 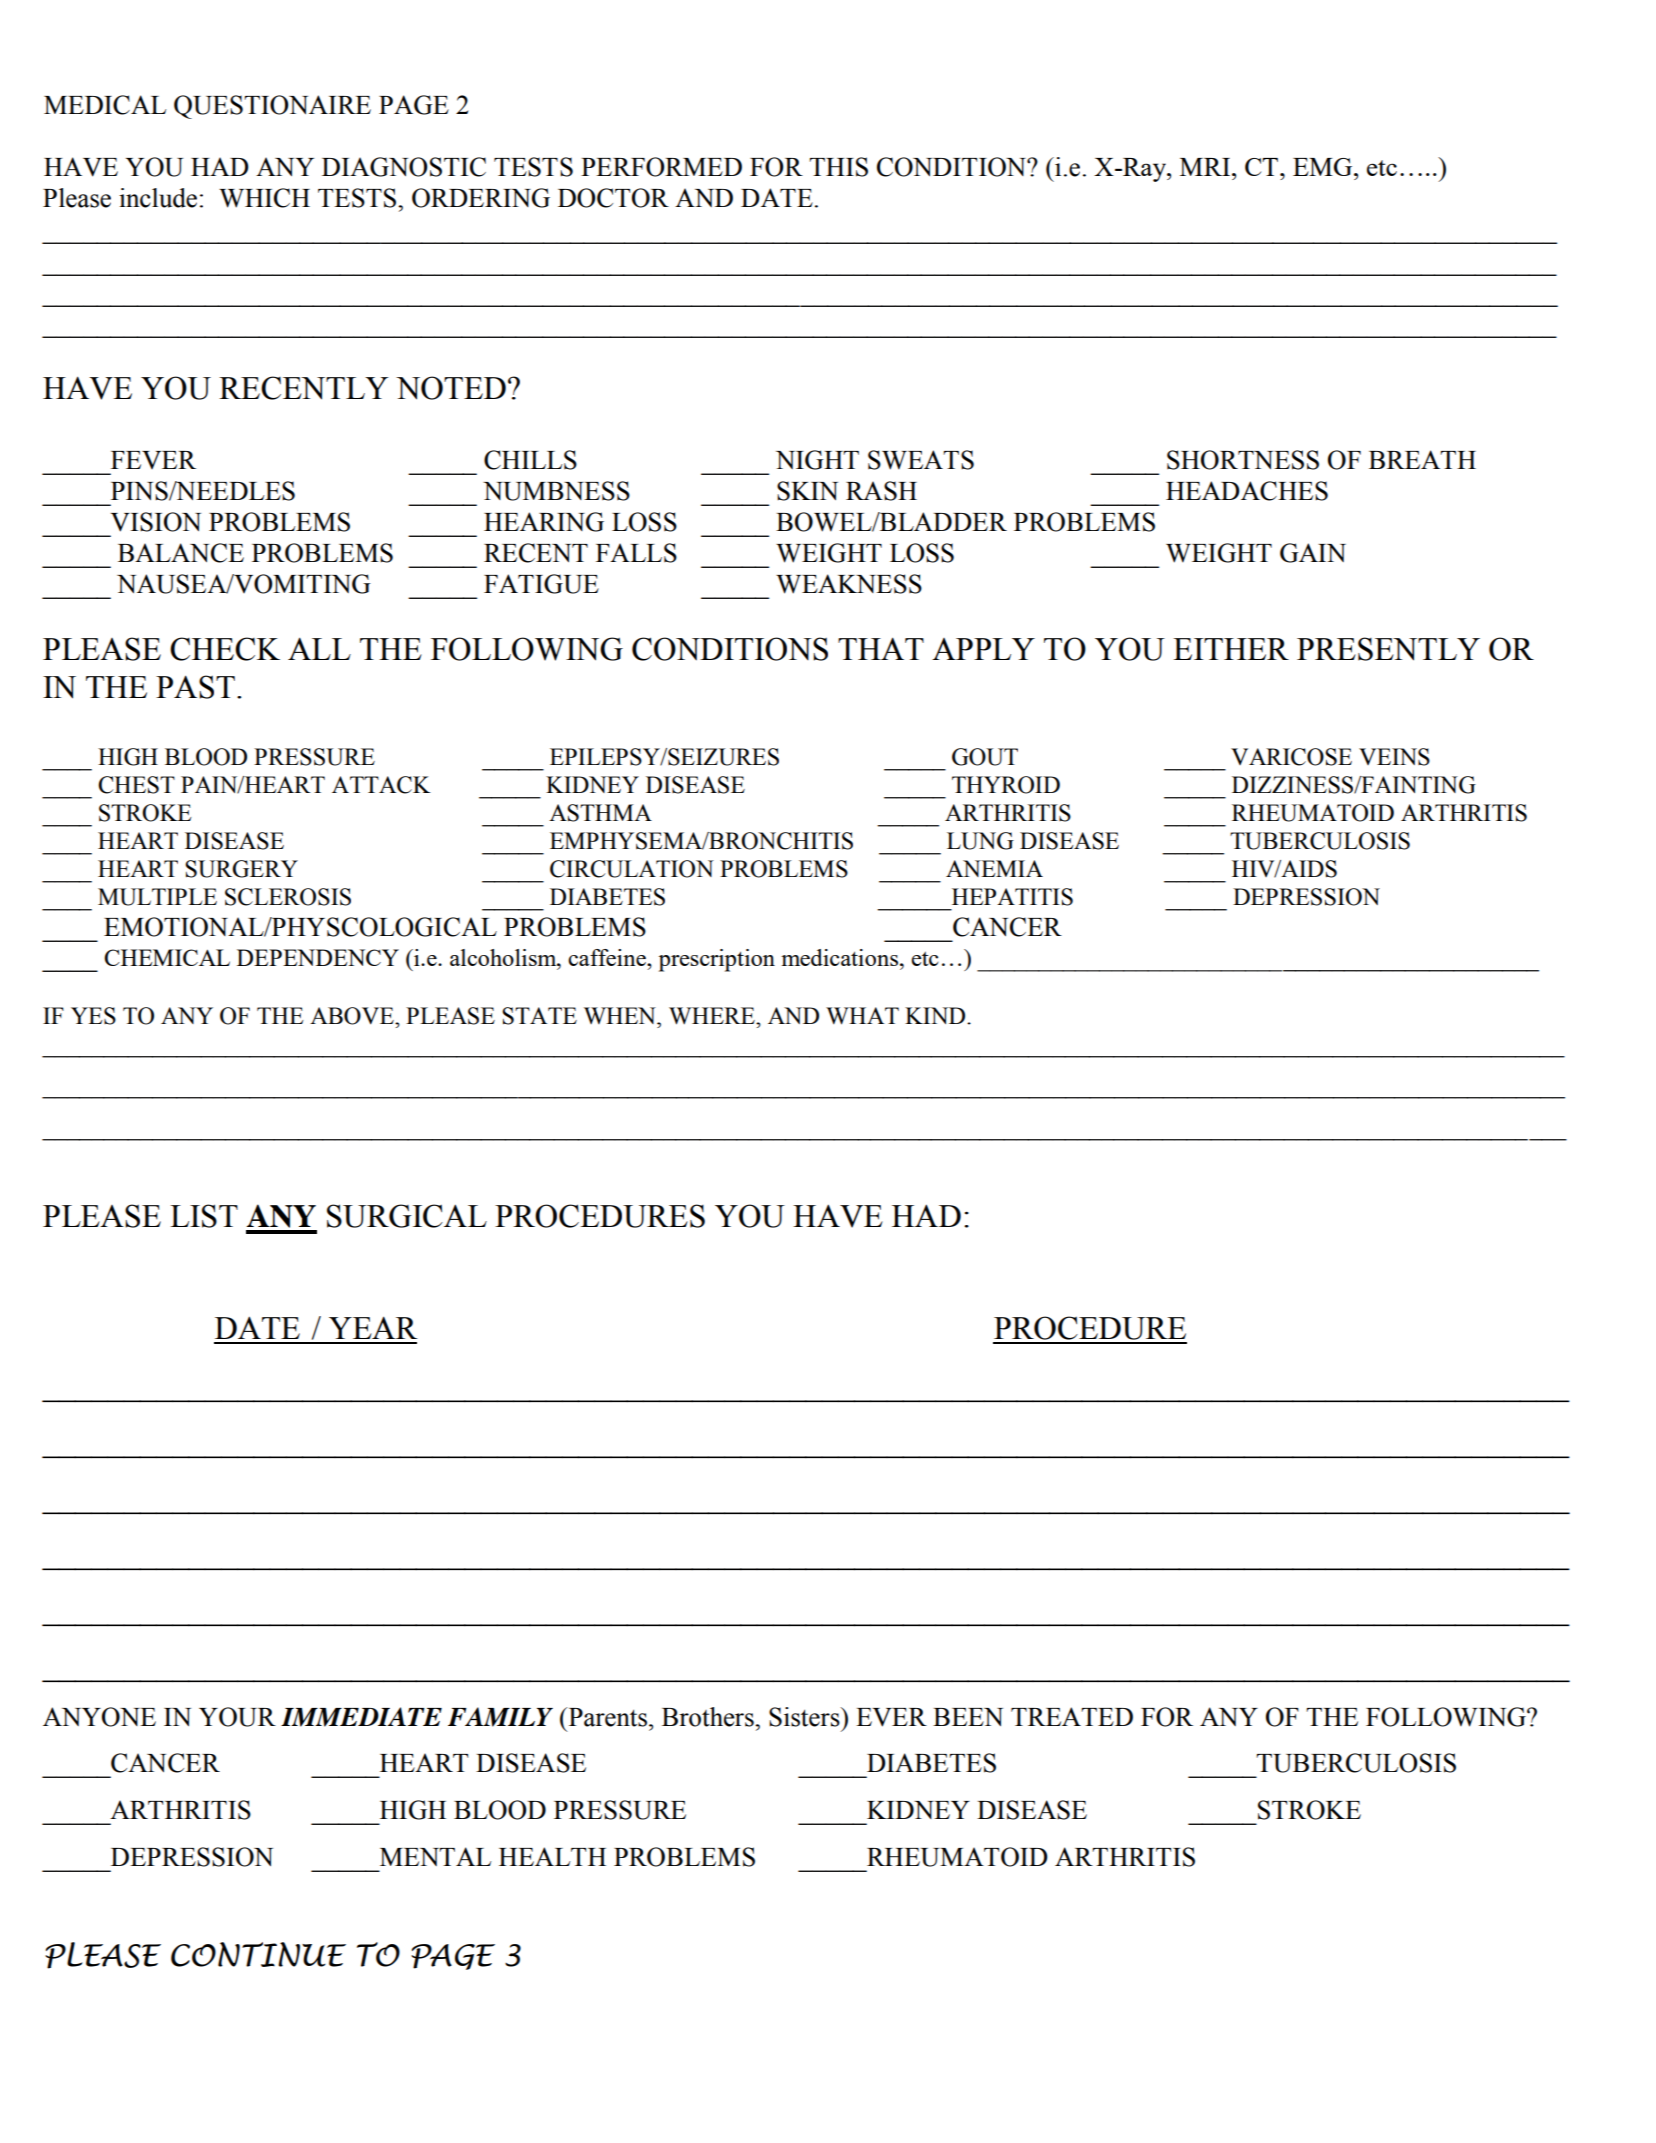 I want to click on THIS, so click(x=838, y=167).
